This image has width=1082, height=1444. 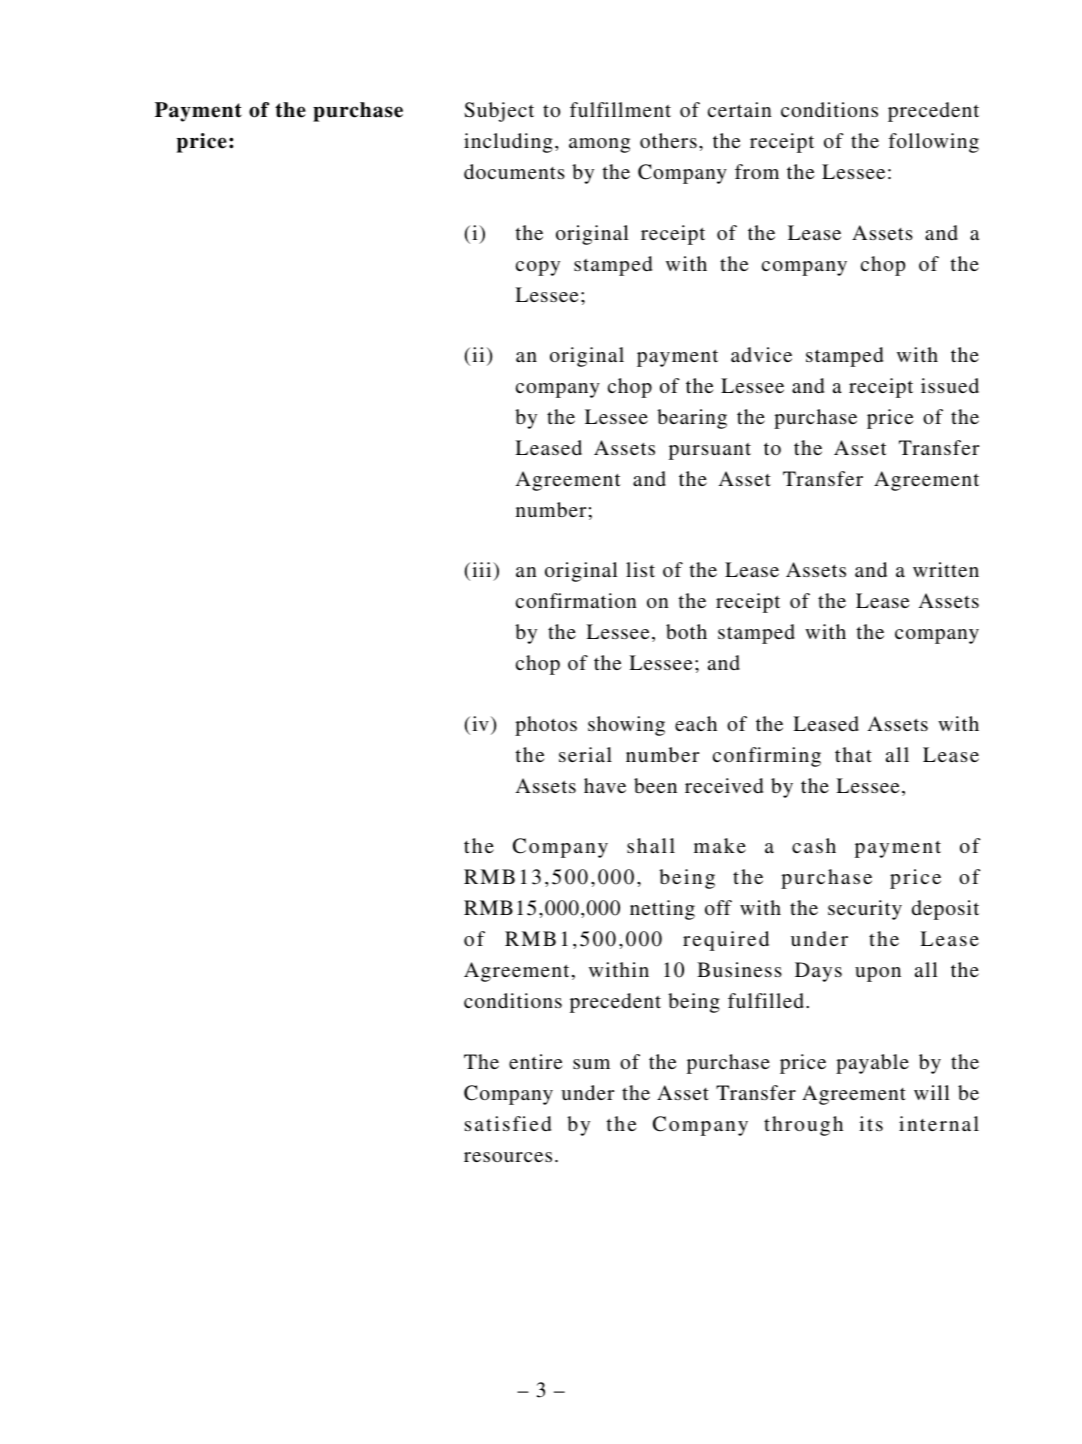 What do you see at coordinates (933, 143) in the image?
I see `following` at bounding box center [933, 143].
